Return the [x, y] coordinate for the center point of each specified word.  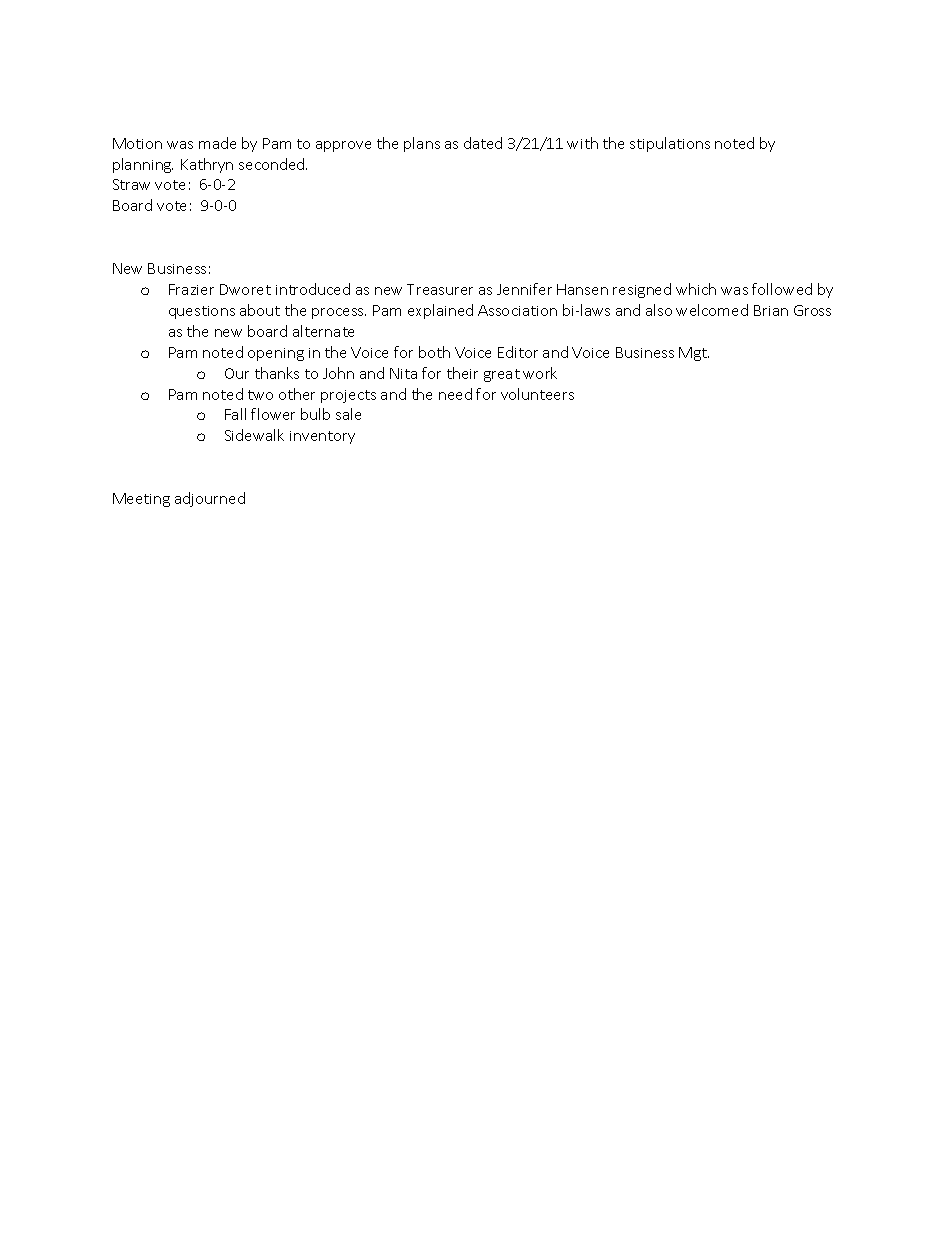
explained [440, 311]
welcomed [712, 310]
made [217, 143]
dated [483, 143]
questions [202, 312]
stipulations [670, 144]
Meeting [141, 500]
